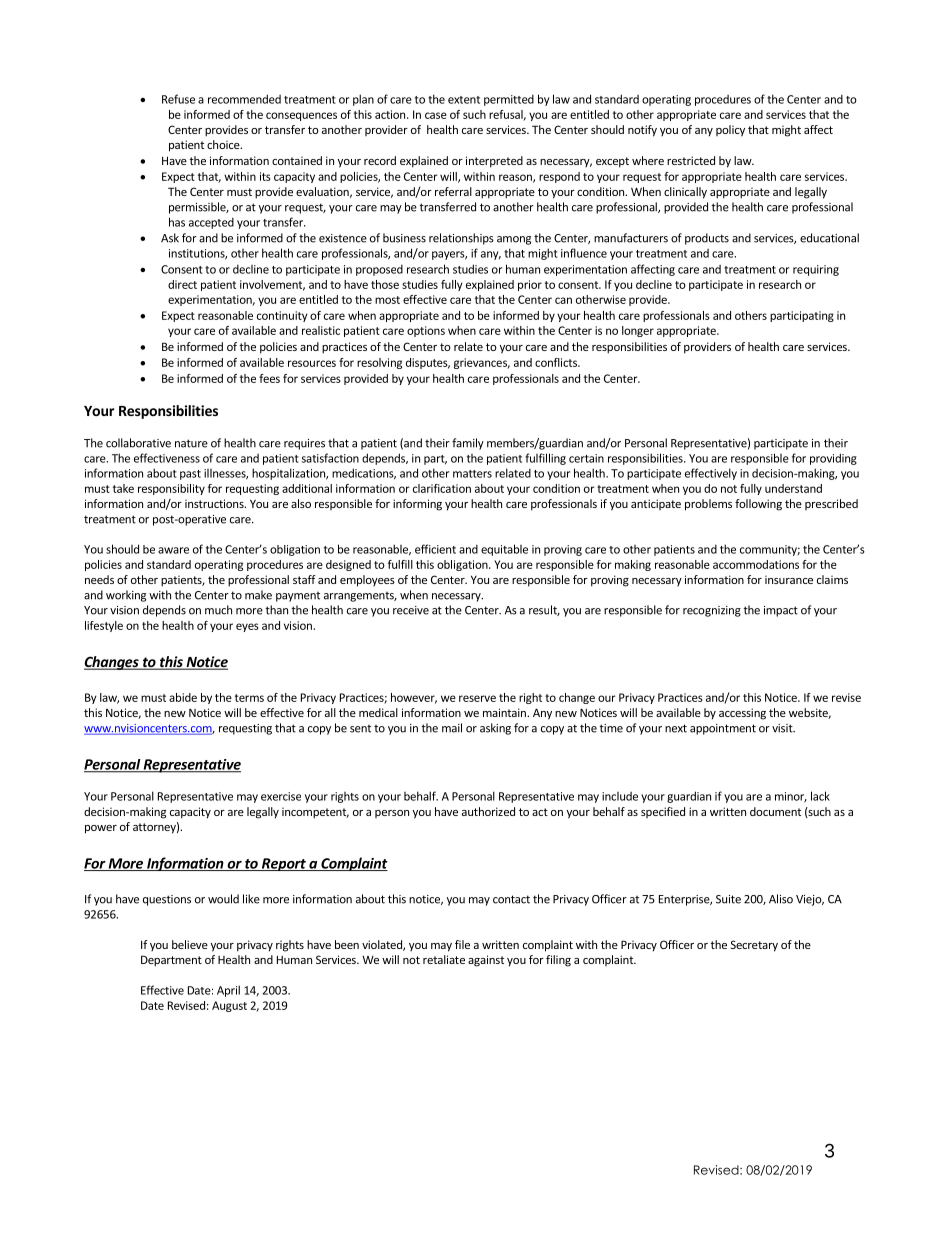 The image size is (952, 1233). I want to click on appointment, so click(723, 729).
